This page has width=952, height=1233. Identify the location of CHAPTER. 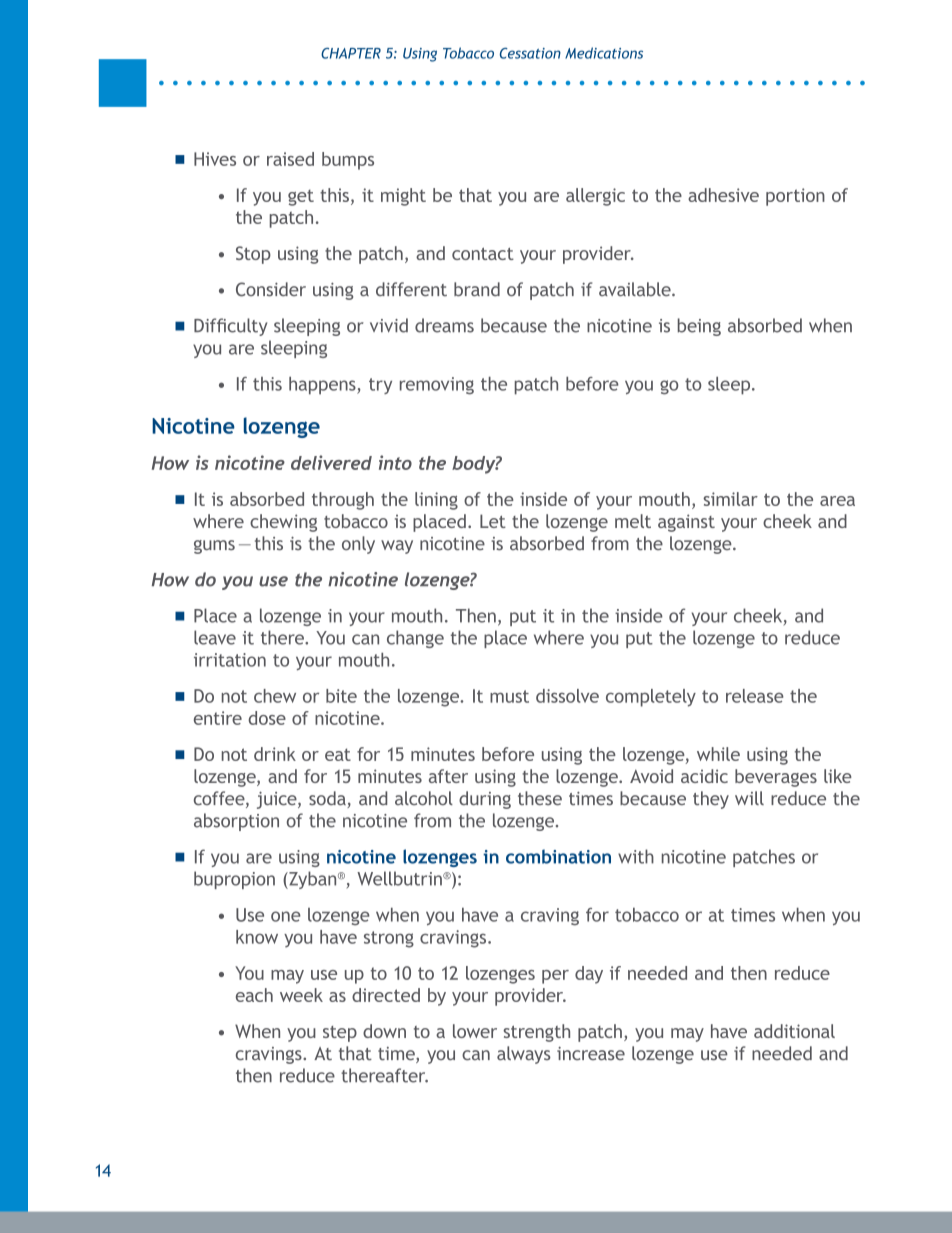
(351, 53).
